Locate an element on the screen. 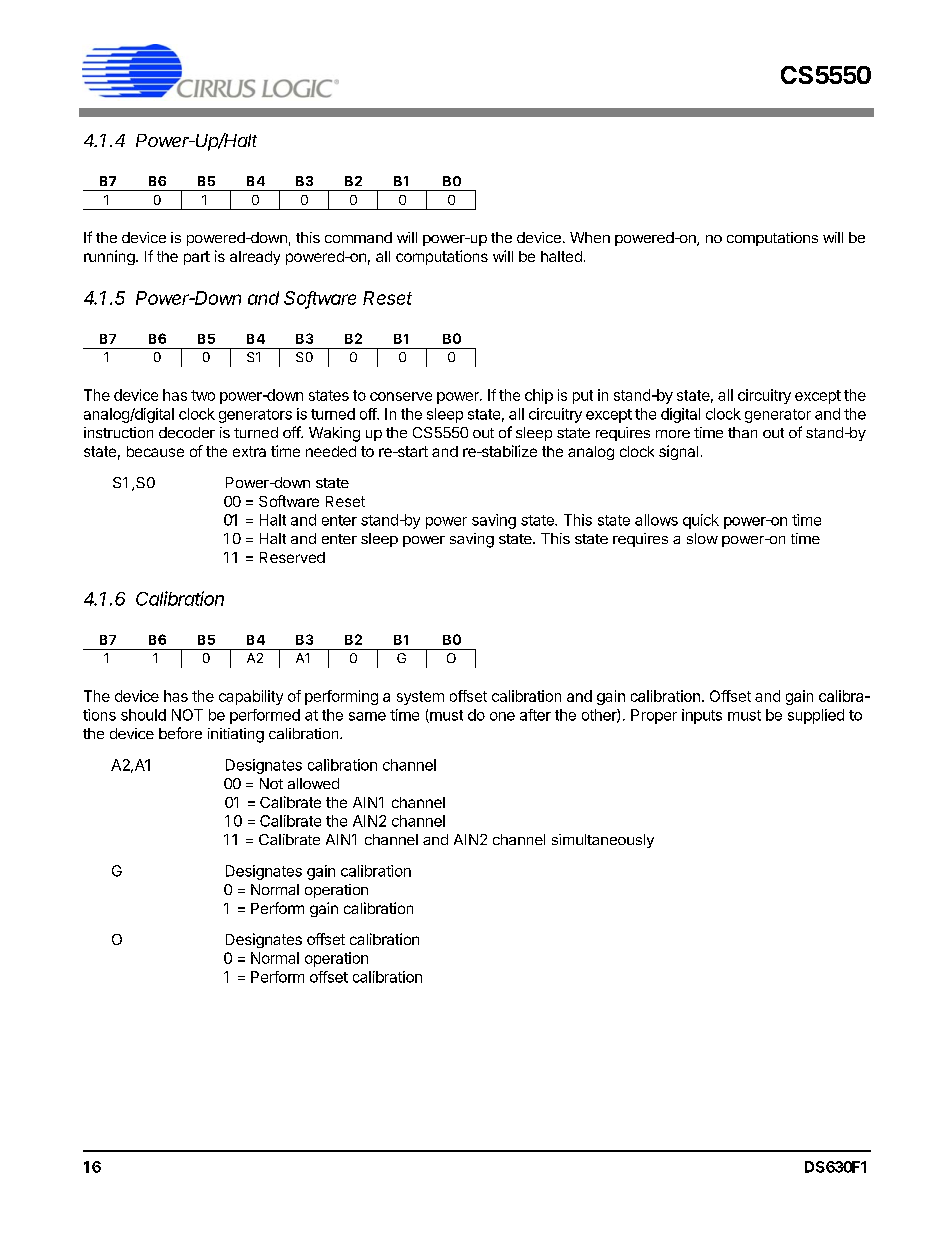 This screenshot has height=1235, width=952. than is located at coordinates (742, 432).
